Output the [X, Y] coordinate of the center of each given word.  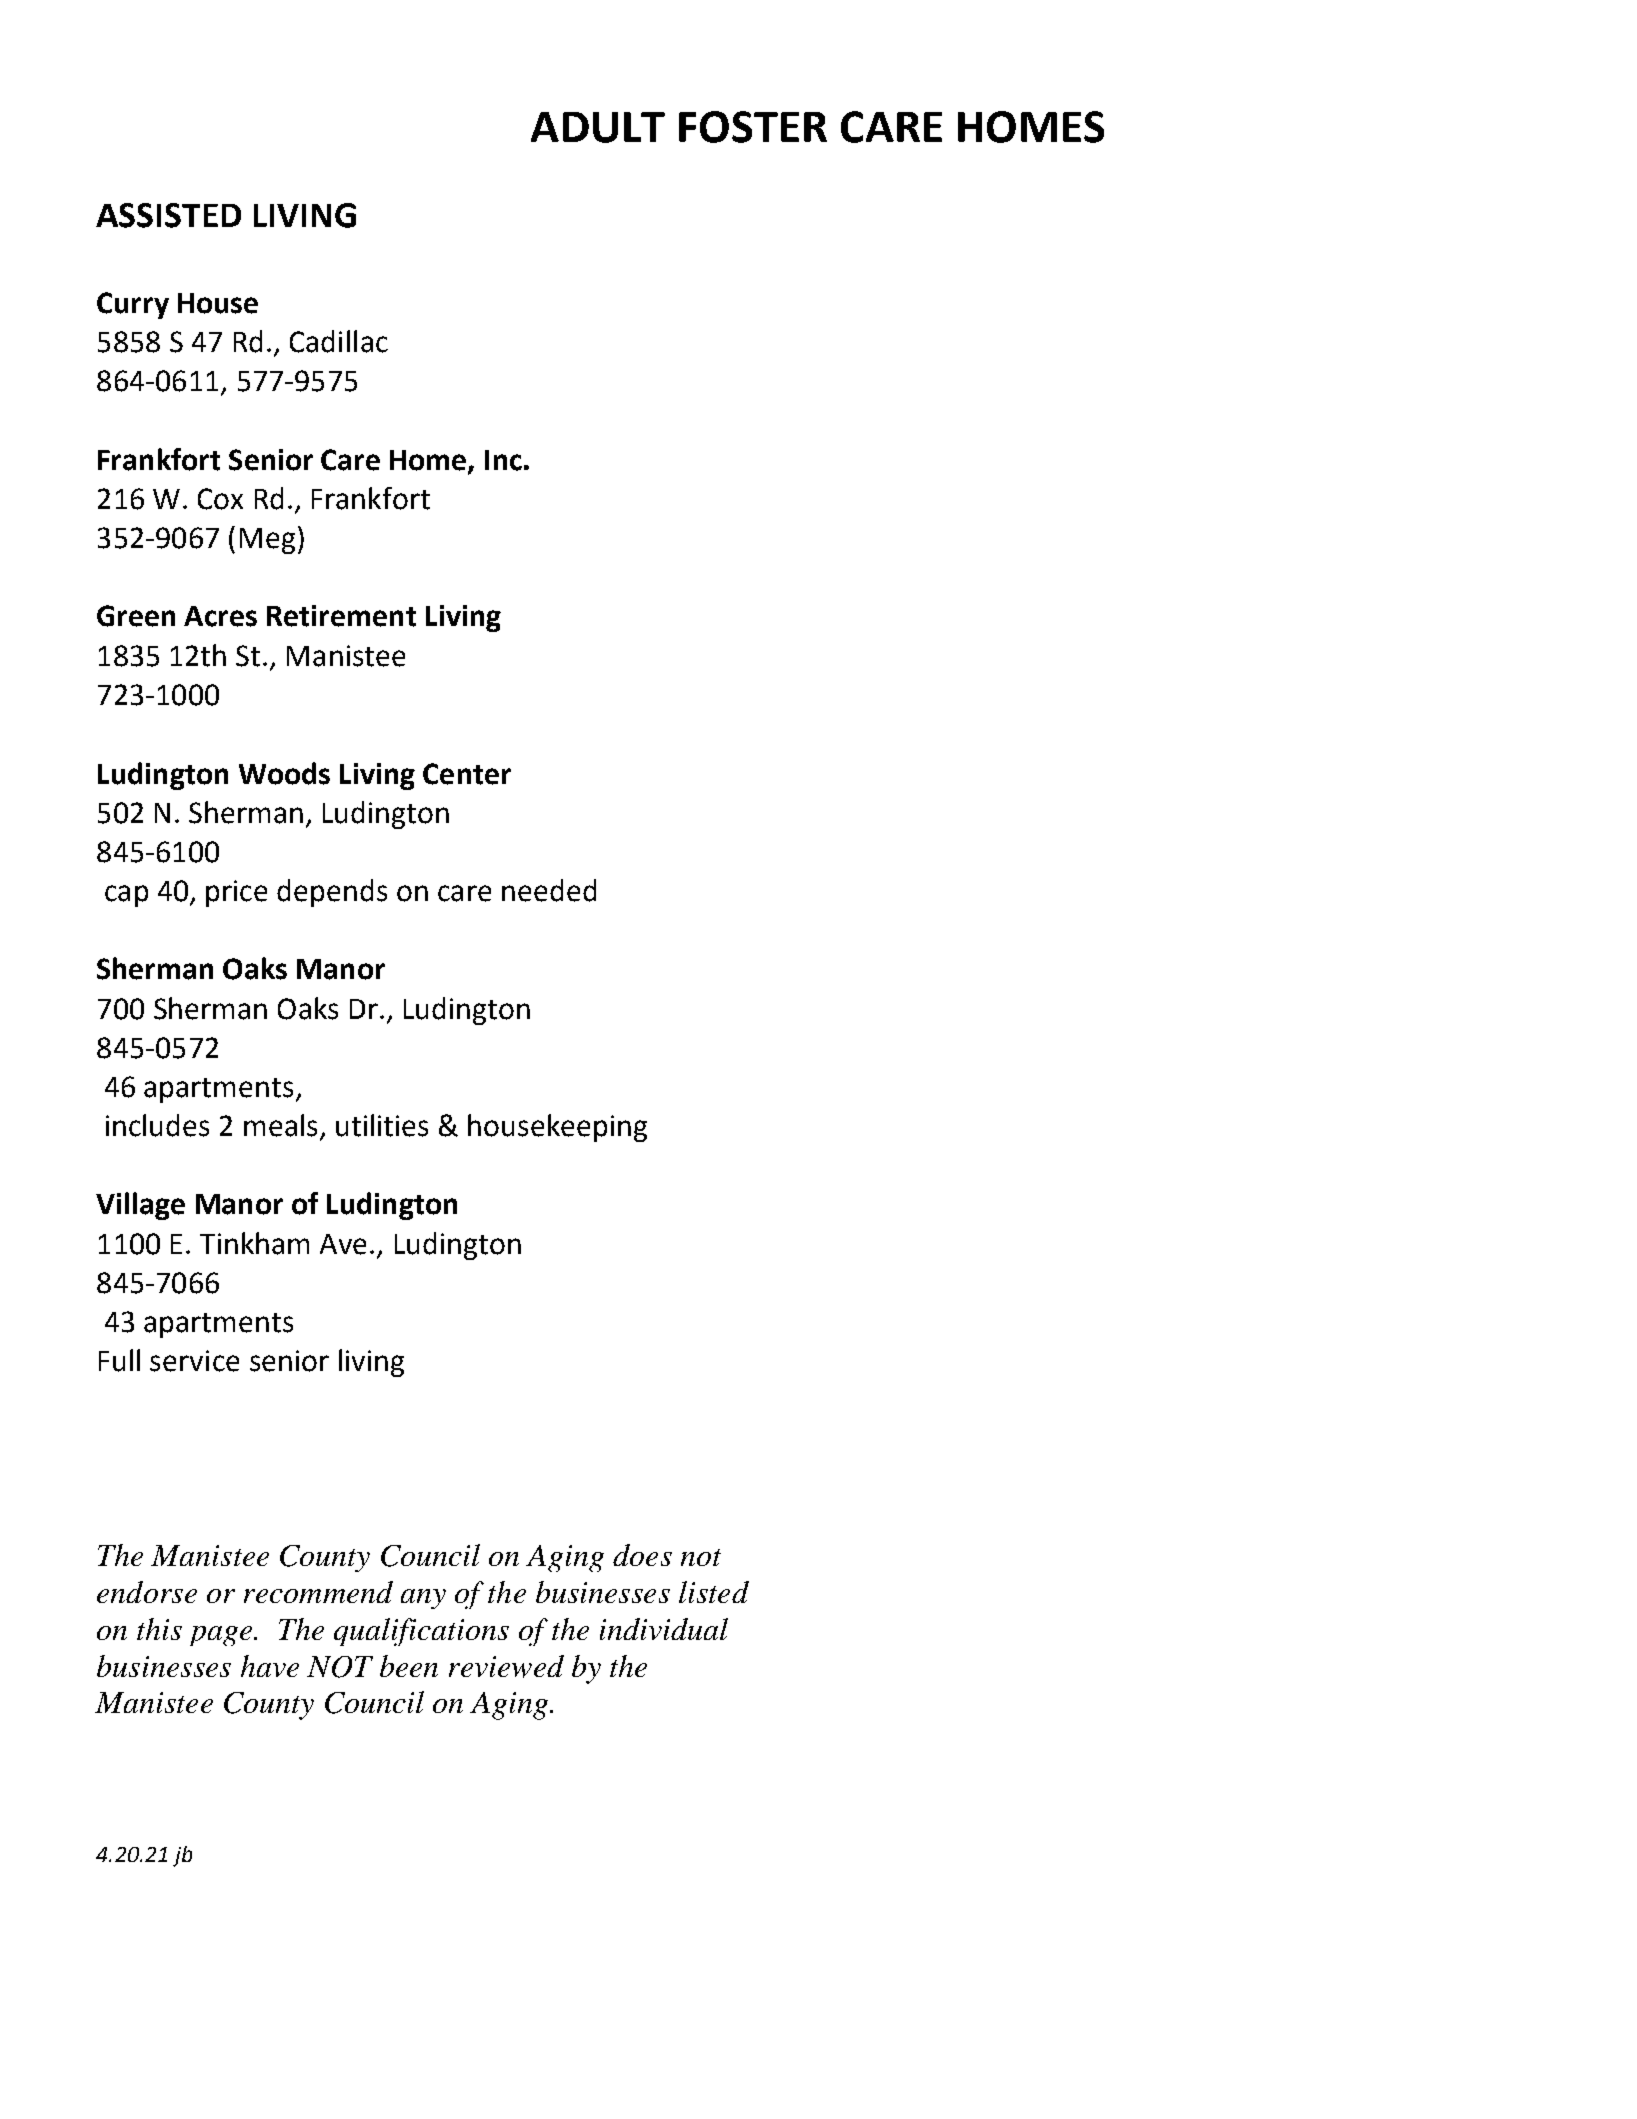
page [222, 1636]
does [642, 1555]
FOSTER [753, 127]
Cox [220, 499]
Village [140, 1206]
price [236, 893]
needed [549, 890]
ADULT [598, 127]
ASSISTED [168, 215]
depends [332, 893]
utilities [382, 1125]
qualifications [421, 1632]
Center [467, 774]
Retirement [341, 616]
